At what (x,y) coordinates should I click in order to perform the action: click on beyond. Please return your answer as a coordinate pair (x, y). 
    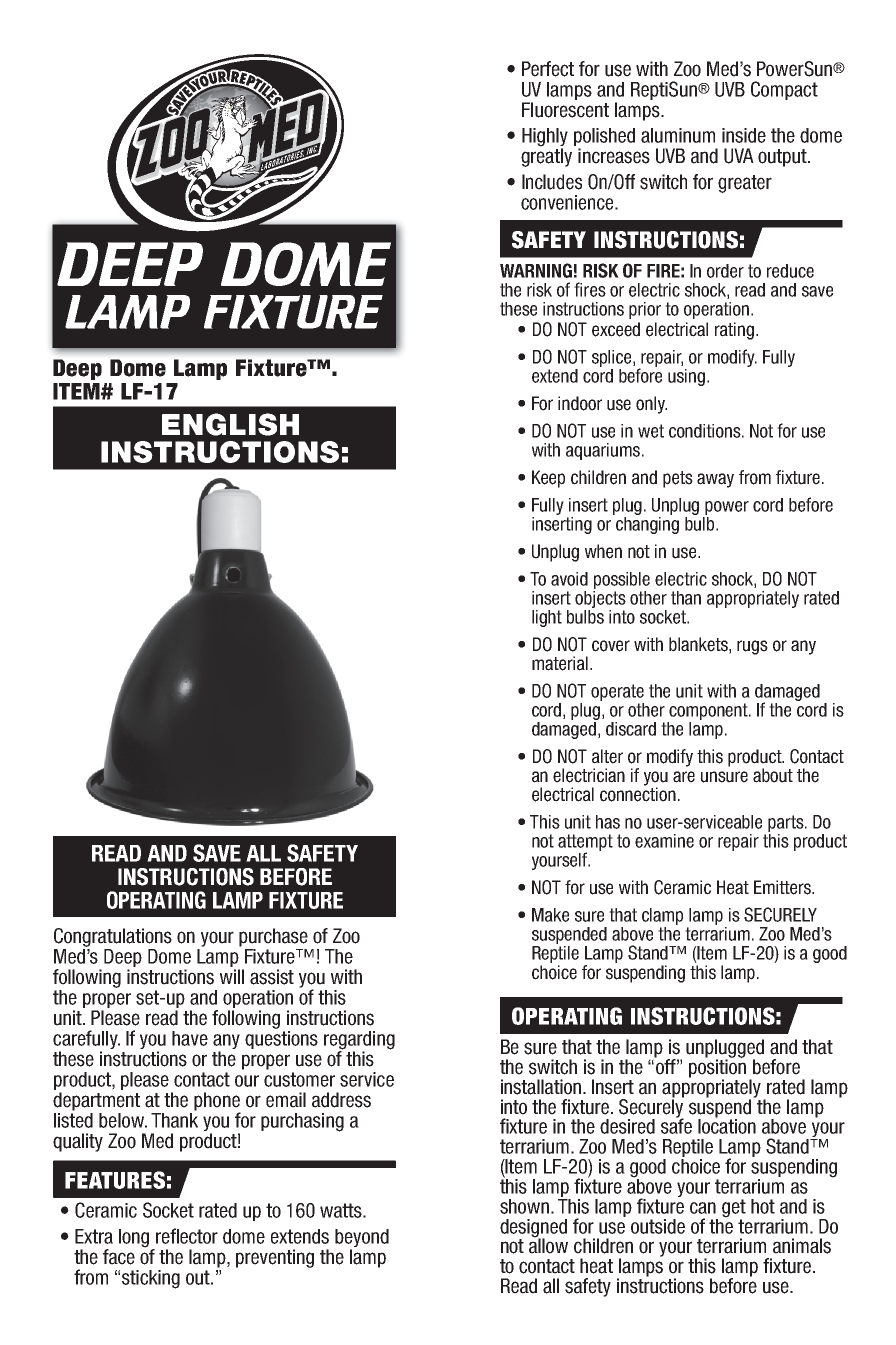
    Looking at the image, I should click on (362, 1239).
